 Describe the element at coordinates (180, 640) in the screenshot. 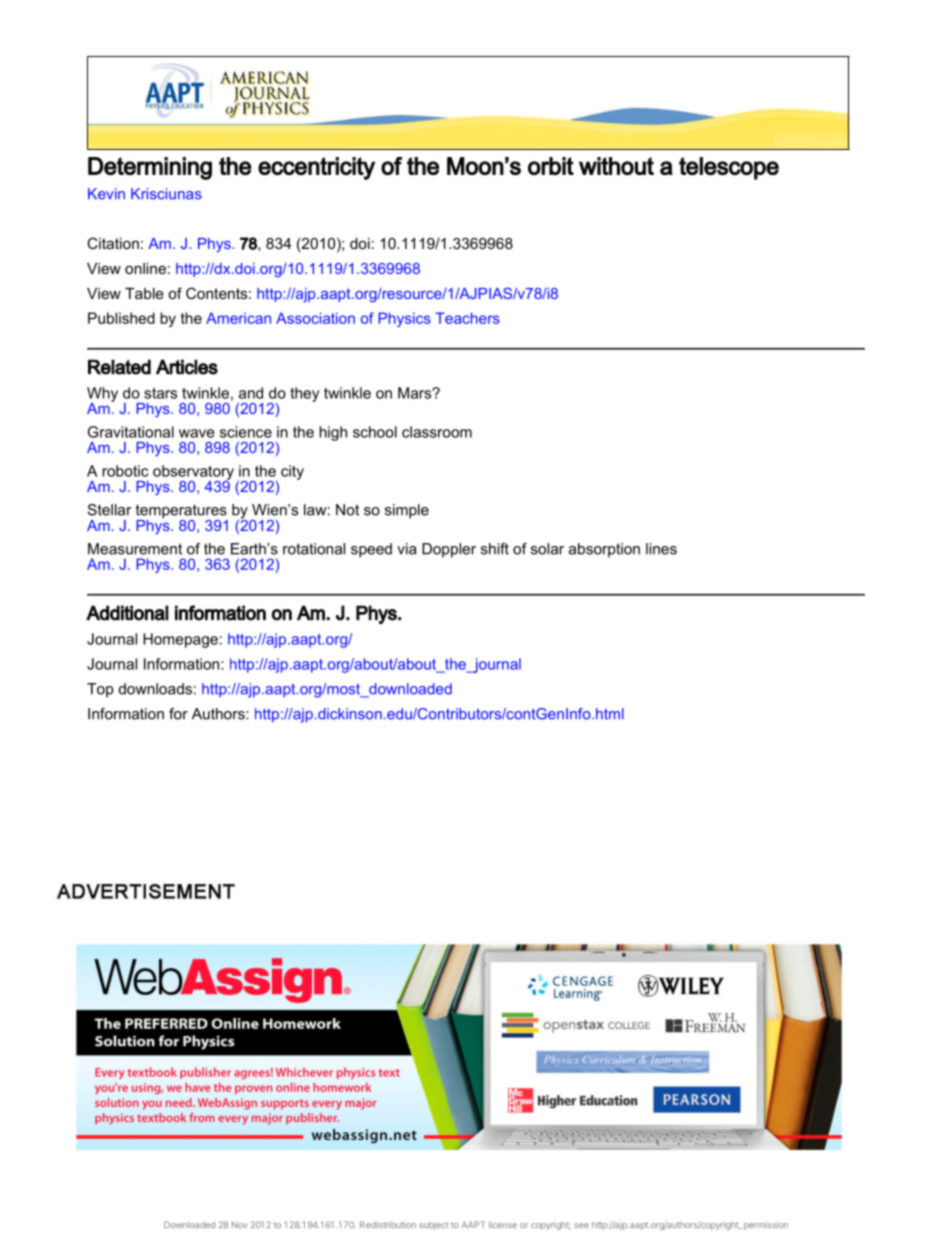

I see `Homepage` at that location.
